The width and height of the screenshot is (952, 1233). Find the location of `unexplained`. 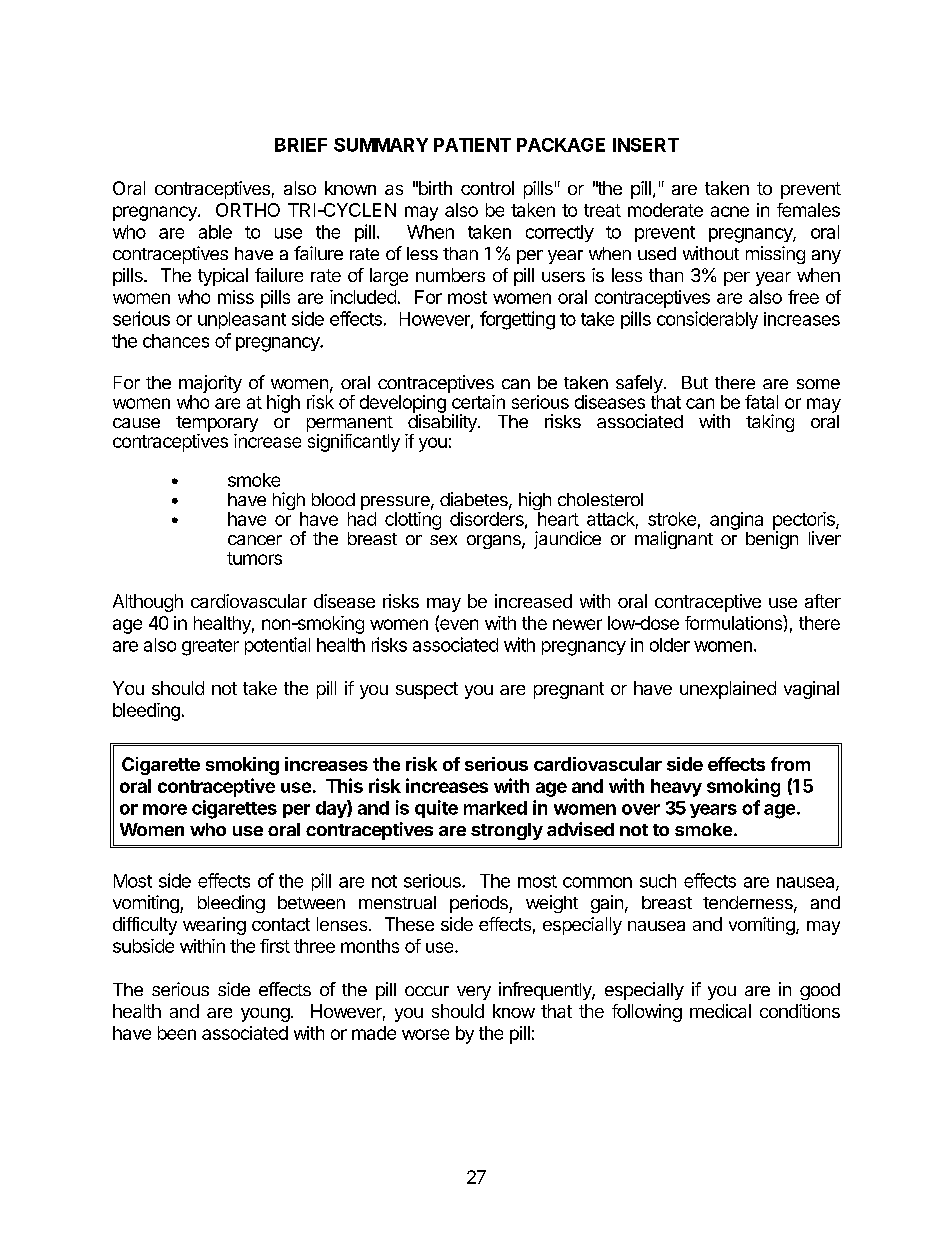

unexplained is located at coordinates (728, 690).
